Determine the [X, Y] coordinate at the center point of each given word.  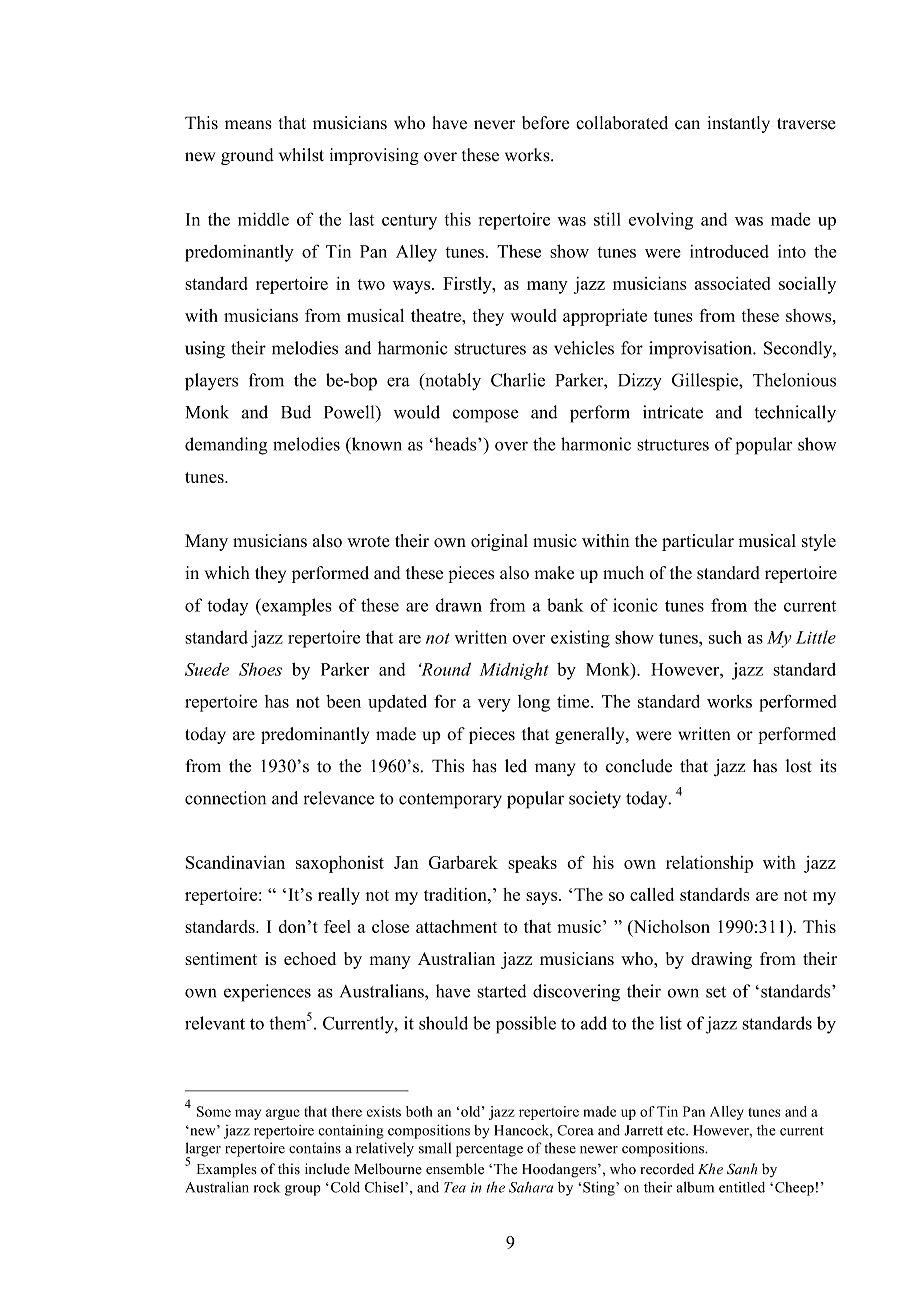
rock [267, 1187]
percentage [489, 1150]
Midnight [514, 671]
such [725, 637]
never [494, 125]
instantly [738, 124]
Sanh [742, 1169]
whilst [301, 155]
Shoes [260, 669]
